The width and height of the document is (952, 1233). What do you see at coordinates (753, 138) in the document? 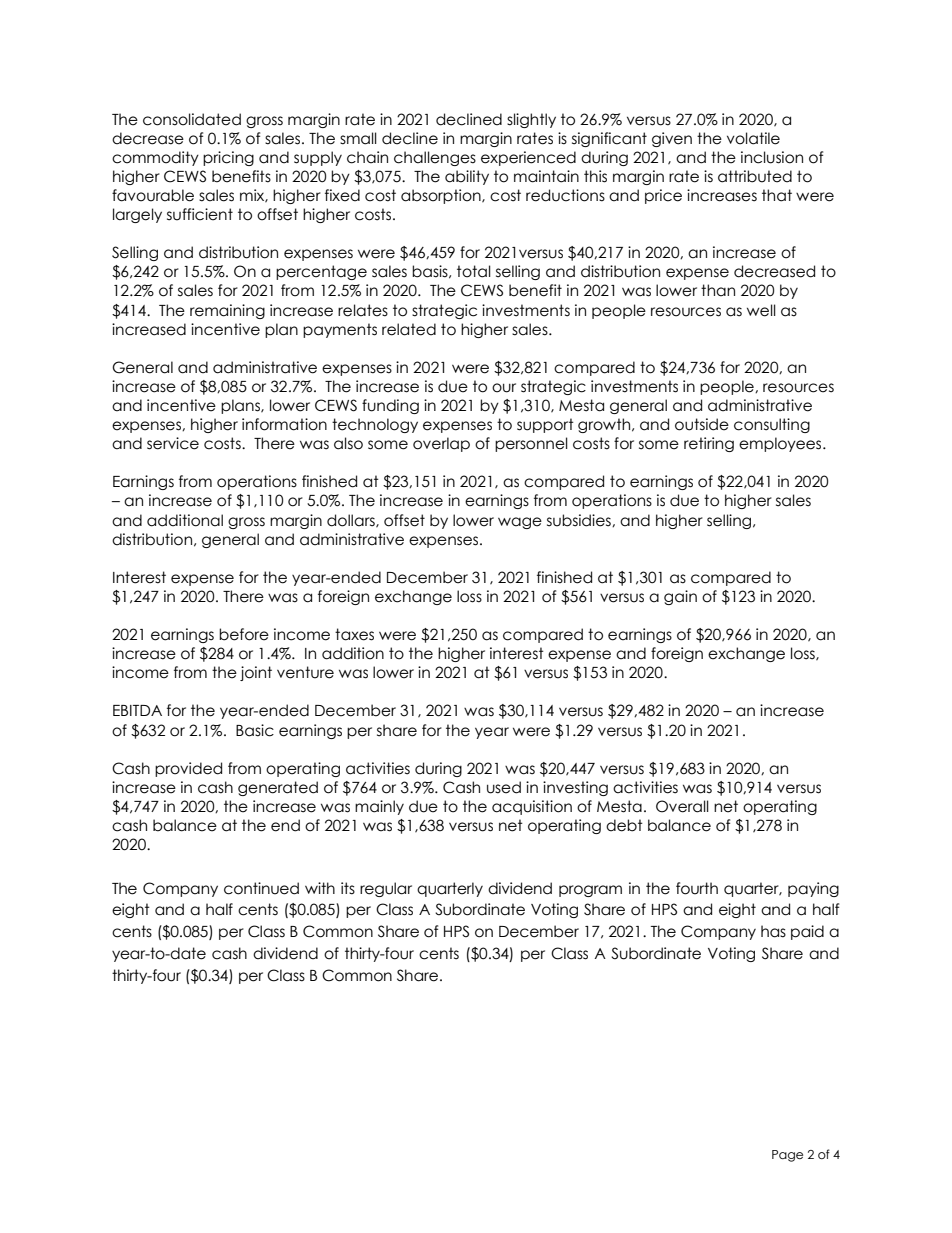
I see `volatile` at bounding box center [753, 138].
